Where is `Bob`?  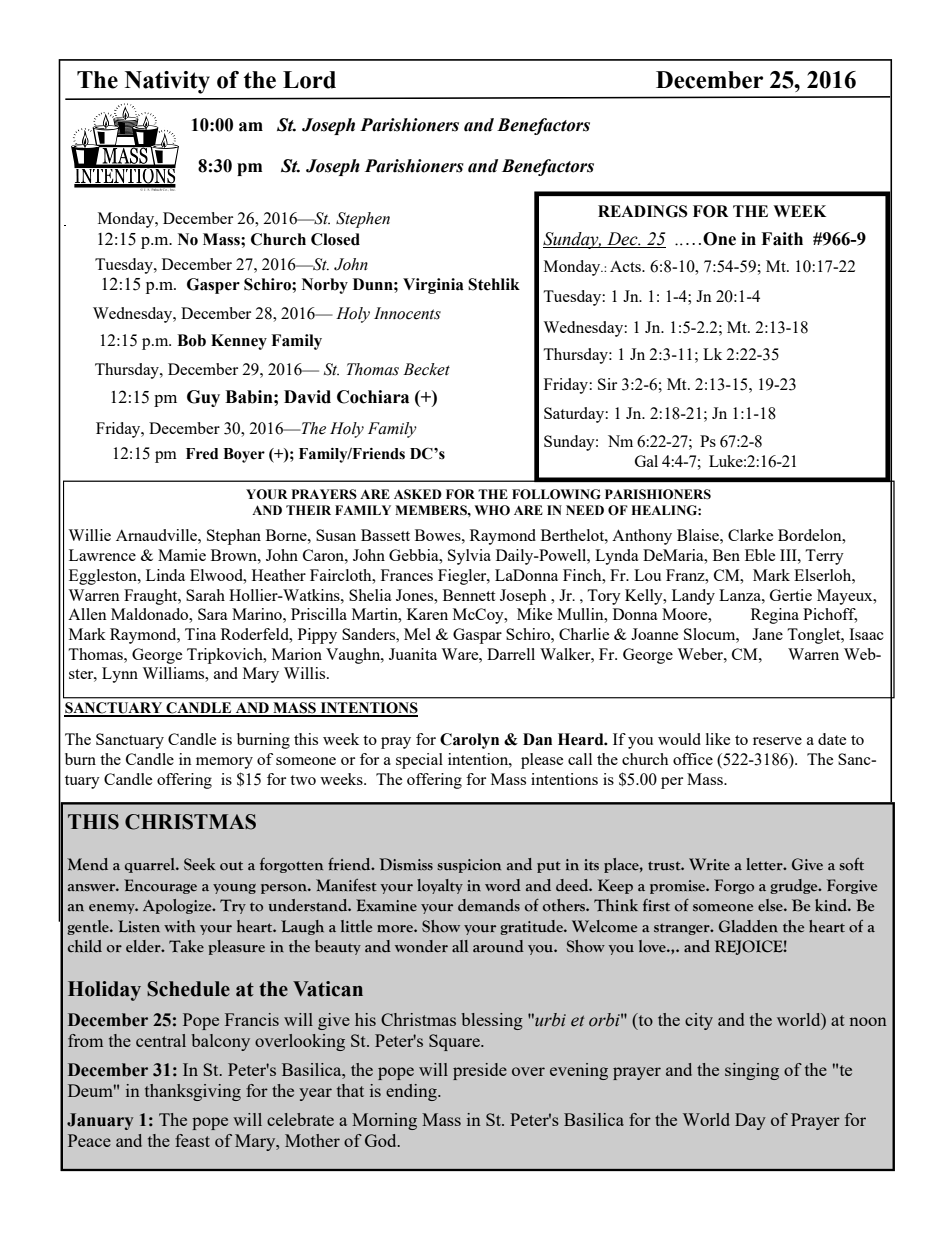
Bob is located at coordinates (191, 340).
